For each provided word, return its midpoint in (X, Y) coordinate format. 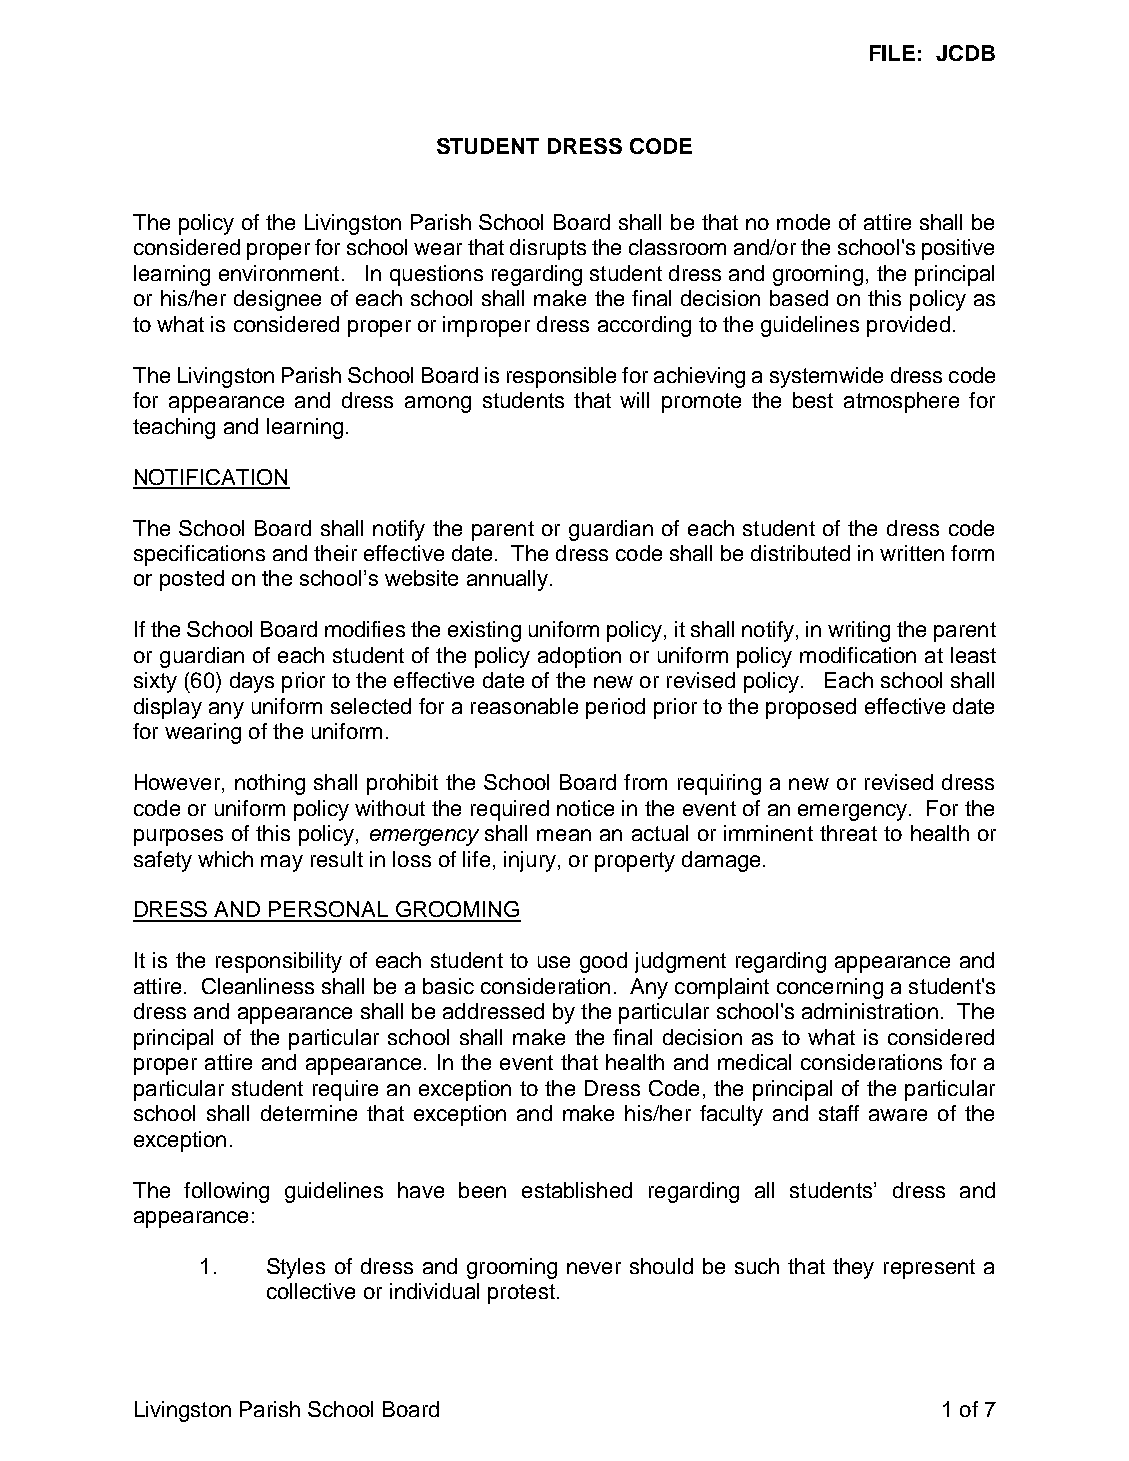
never (594, 1268)
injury (530, 861)
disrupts (548, 249)
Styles (296, 1268)
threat (848, 833)
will (634, 400)
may (282, 863)
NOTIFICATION (211, 478)
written (912, 553)
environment (279, 273)
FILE (892, 53)
